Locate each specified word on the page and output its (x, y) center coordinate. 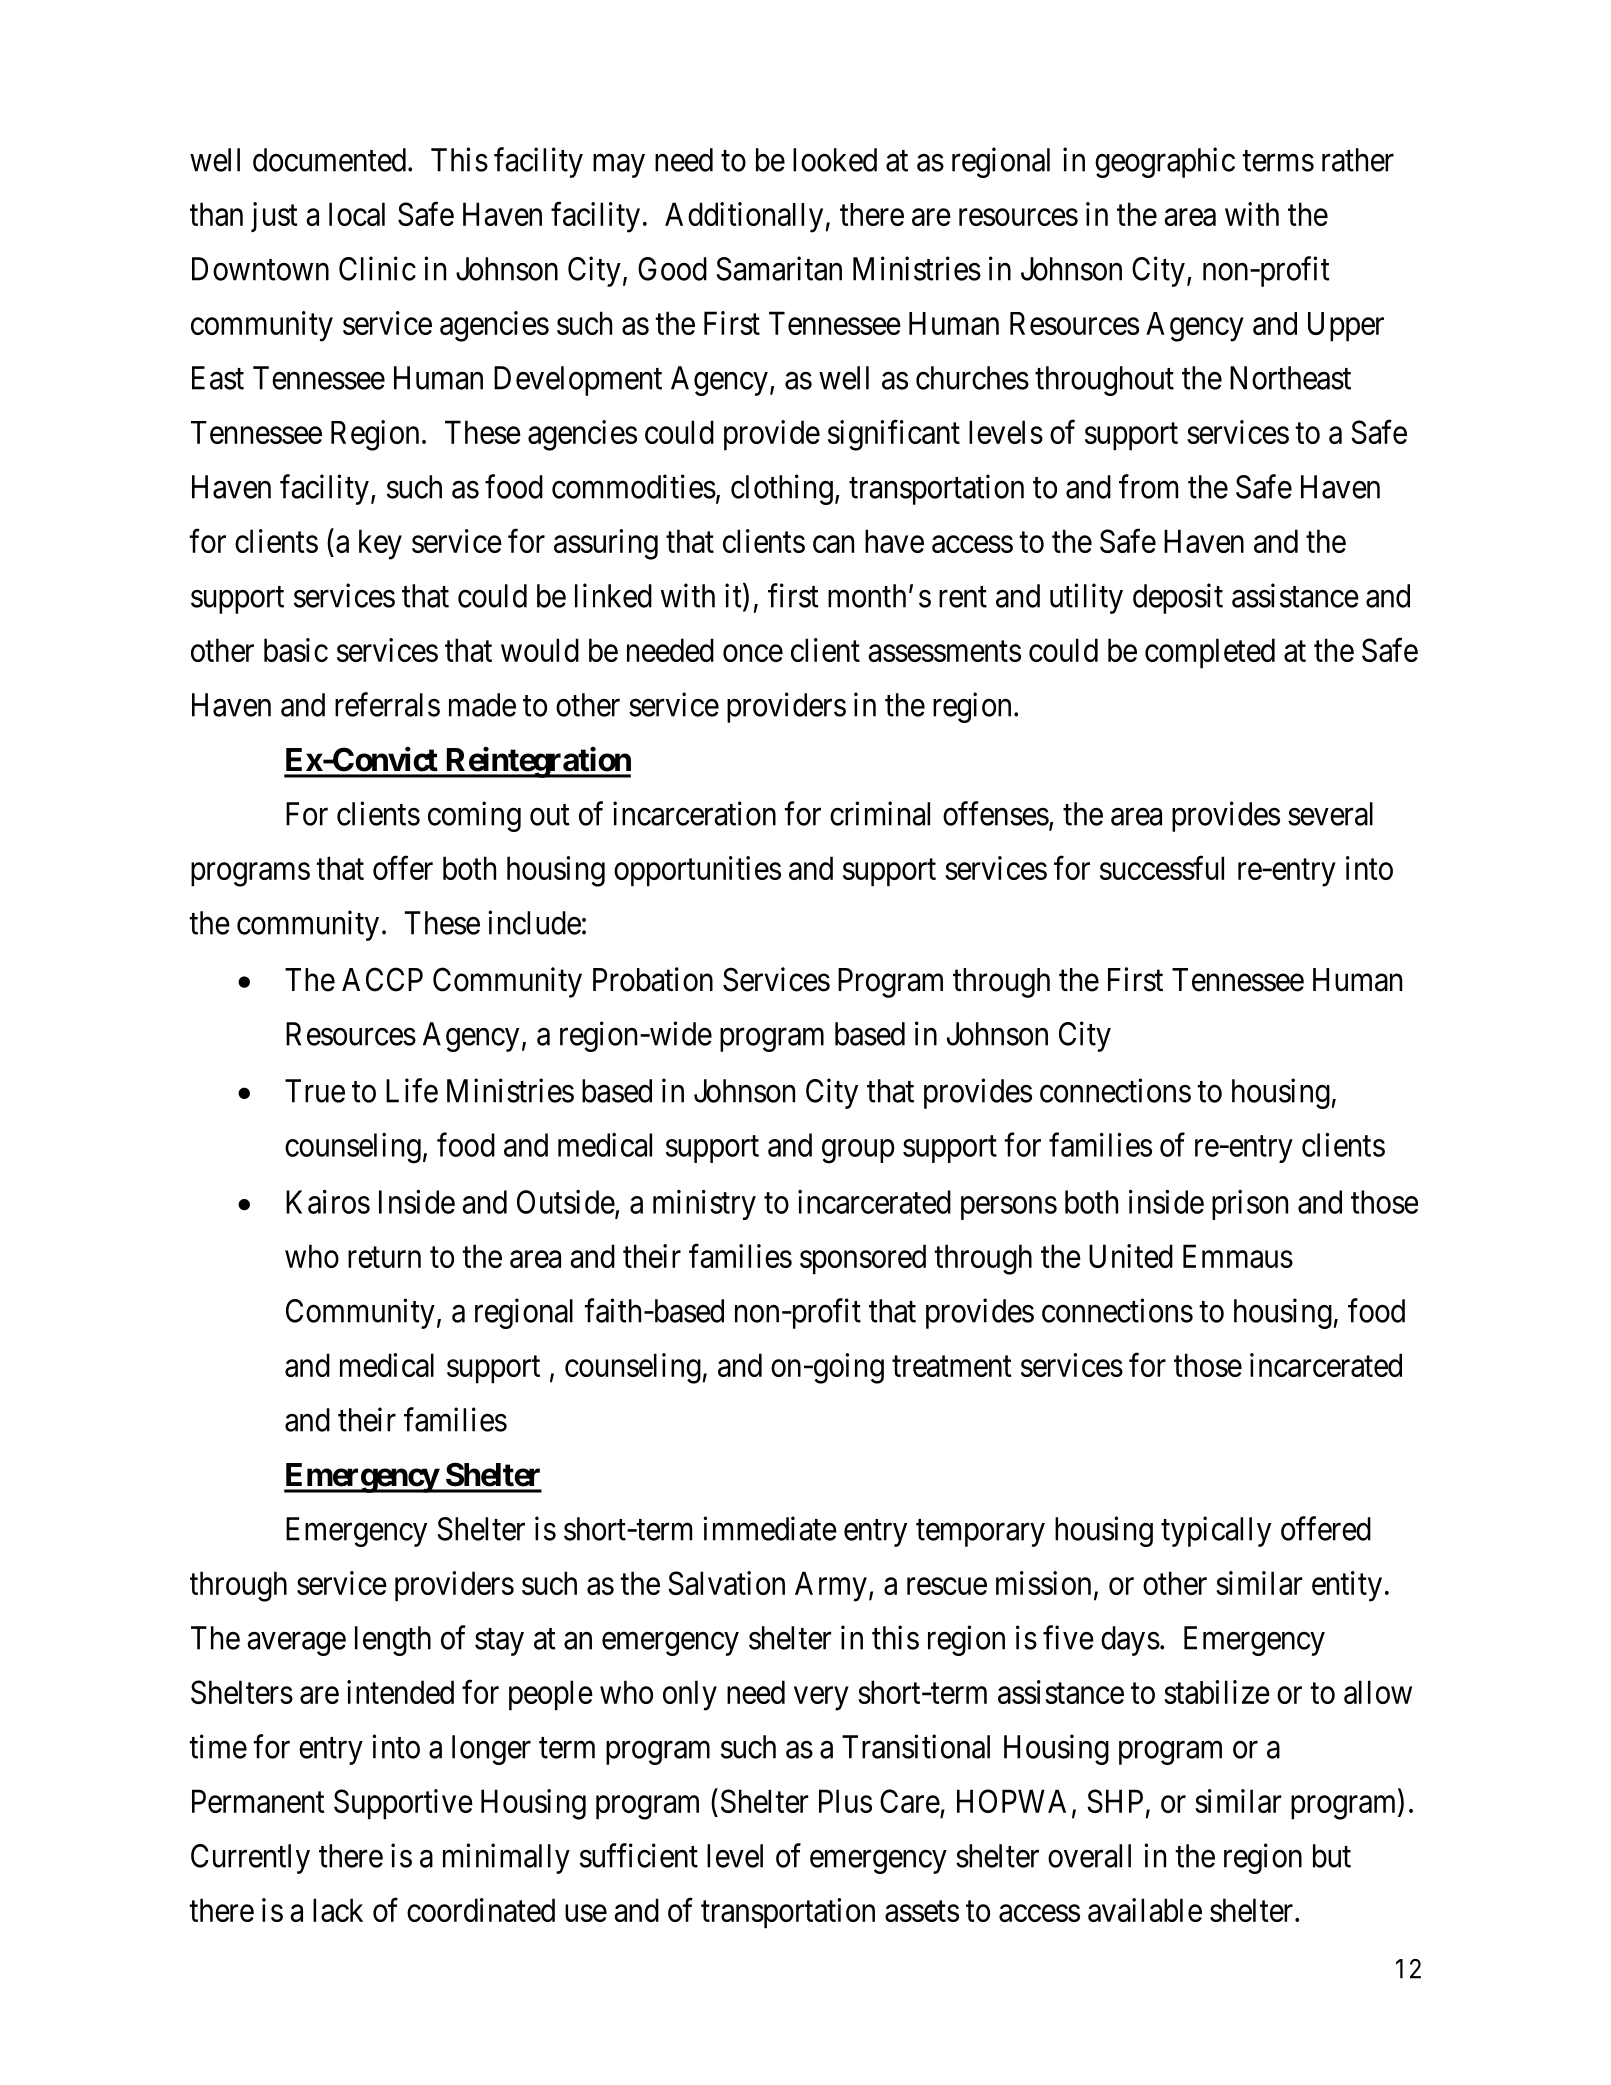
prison (1250, 1205)
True (315, 1091)
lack (338, 1910)
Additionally (744, 217)
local (357, 214)
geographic (1165, 162)
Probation (653, 979)
